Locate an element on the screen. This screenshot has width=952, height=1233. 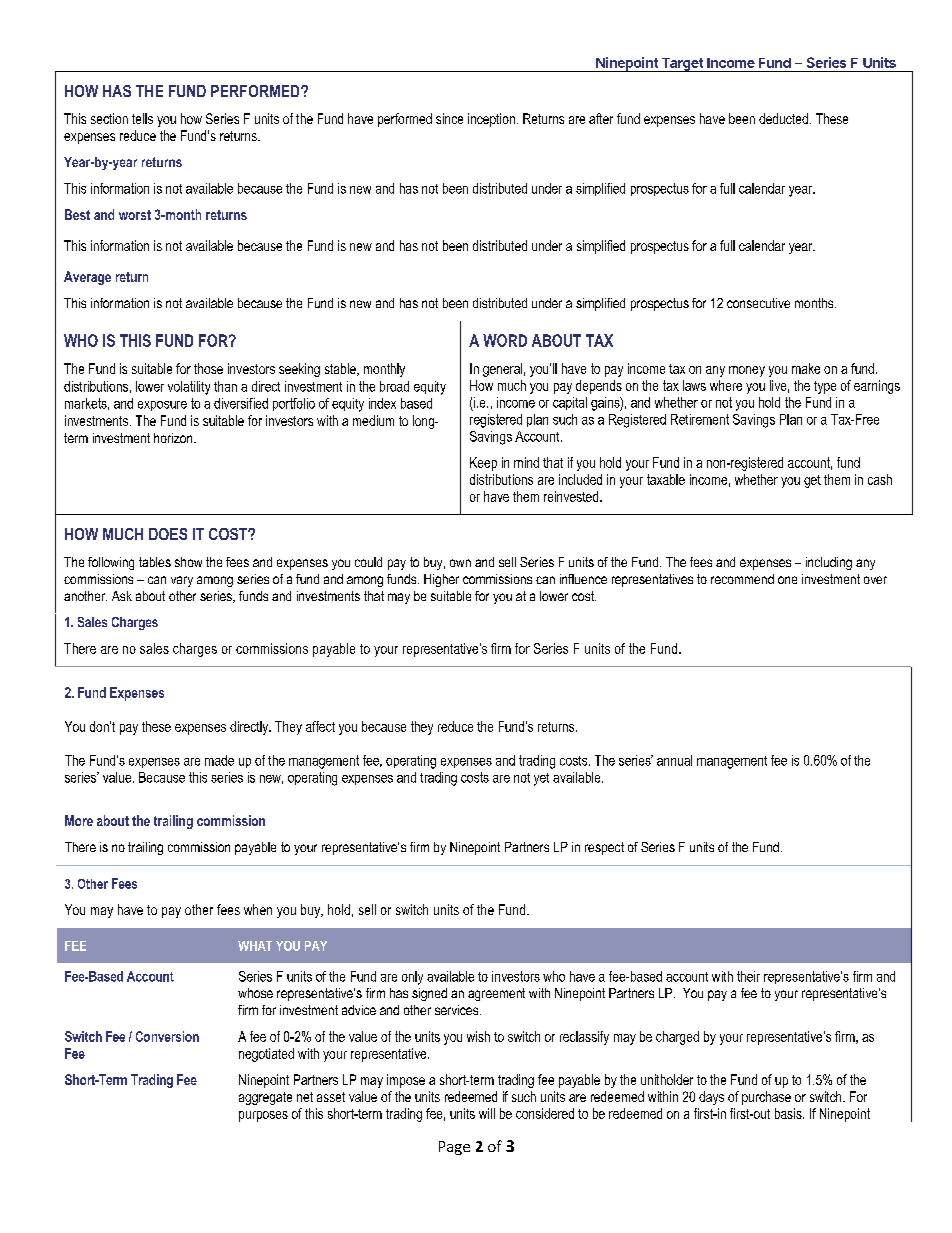
WORD is located at coordinates (505, 340).
